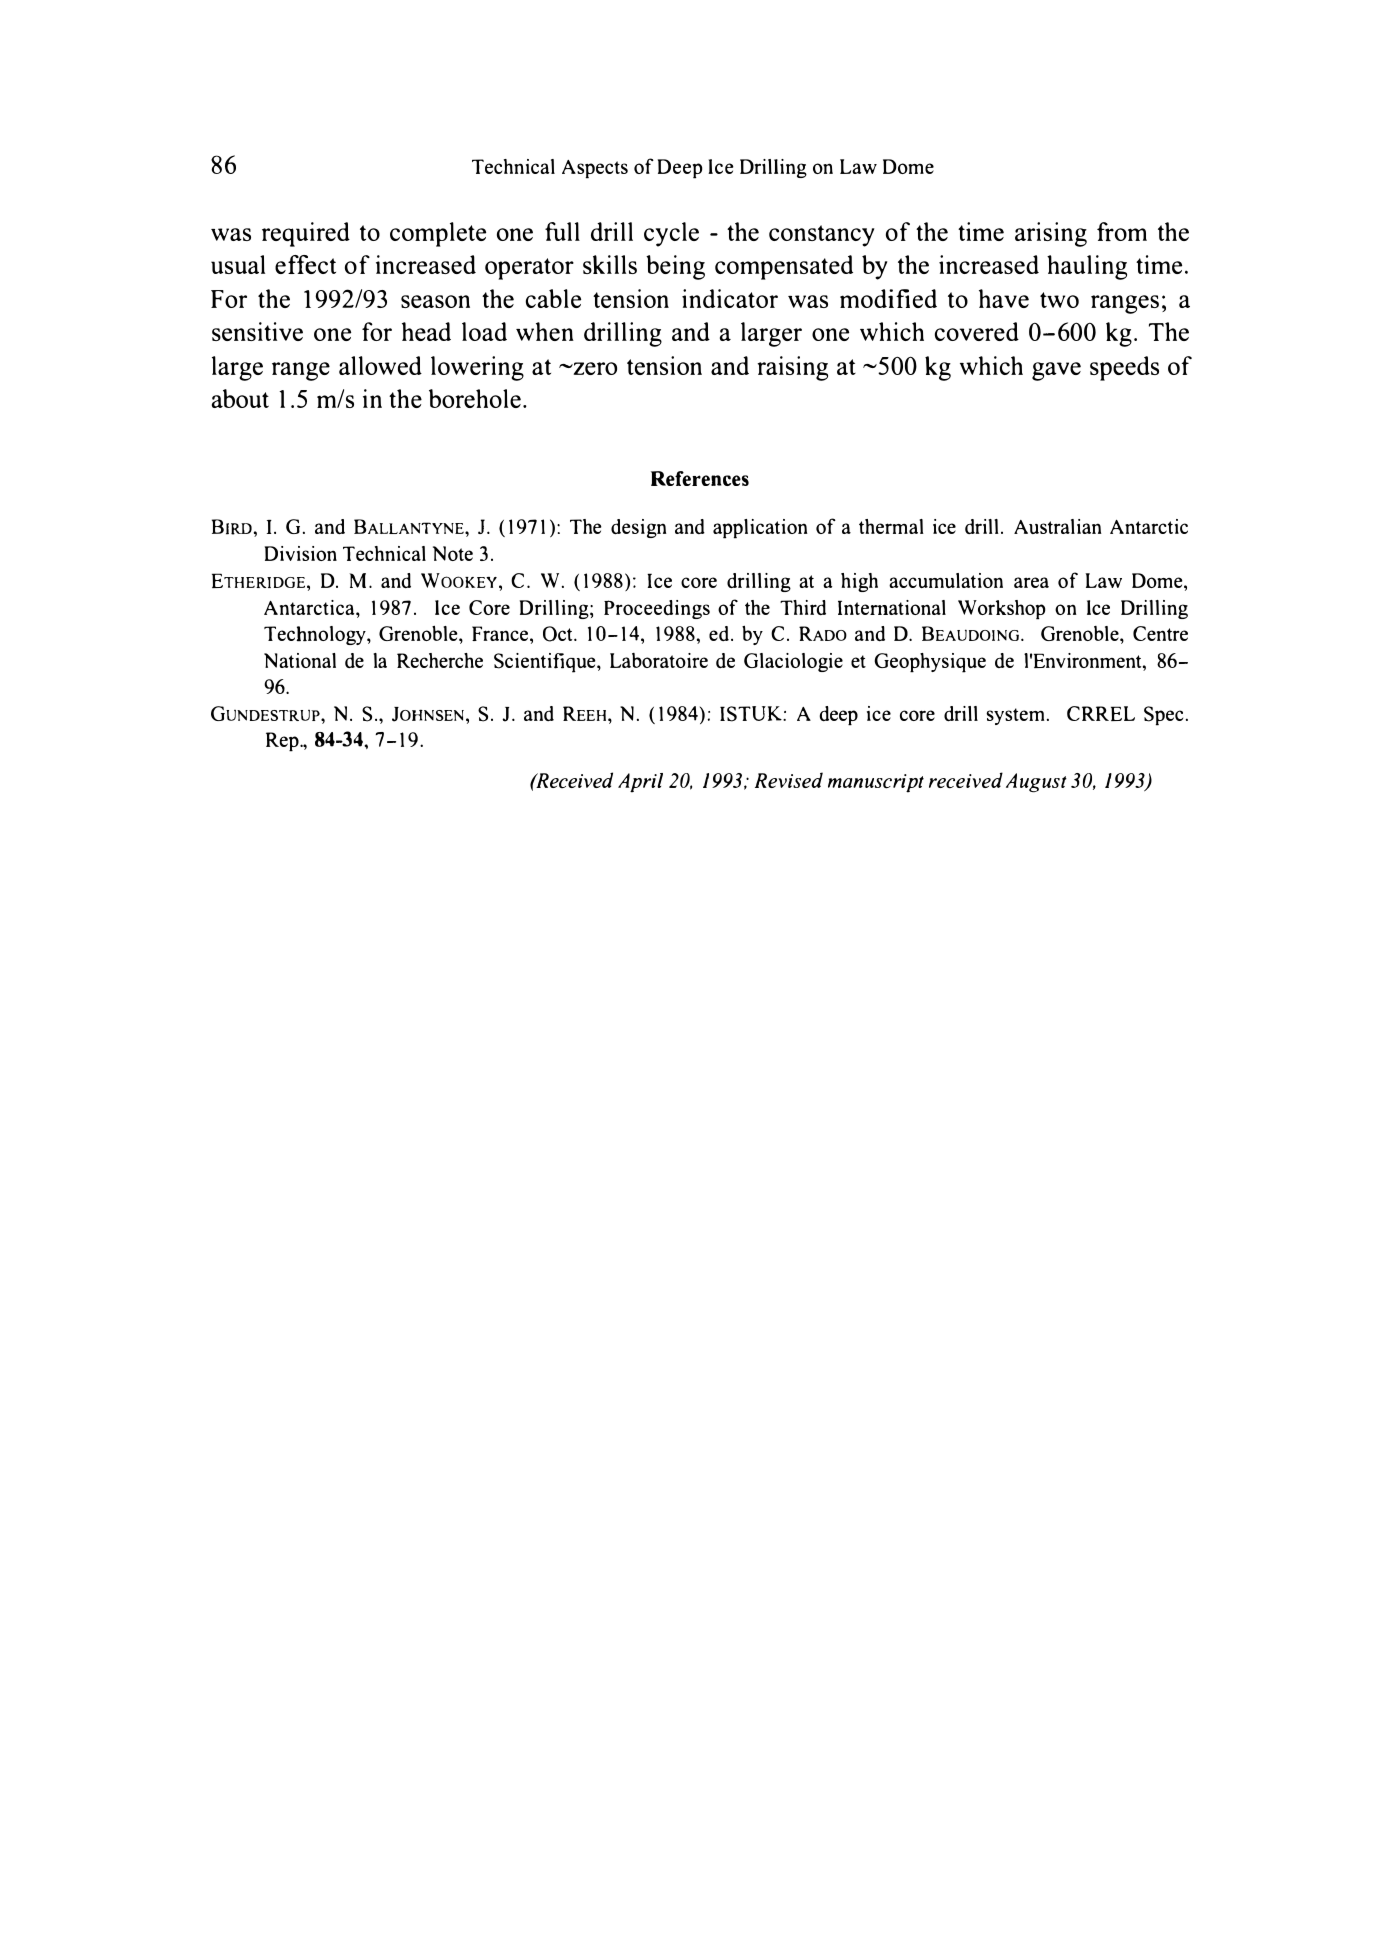 This screenshot has height=1947, width=1376. What do you see at coordinates (232, 527) in the screenshot?
I see `BIRD` at bounding box center [232, 527].
